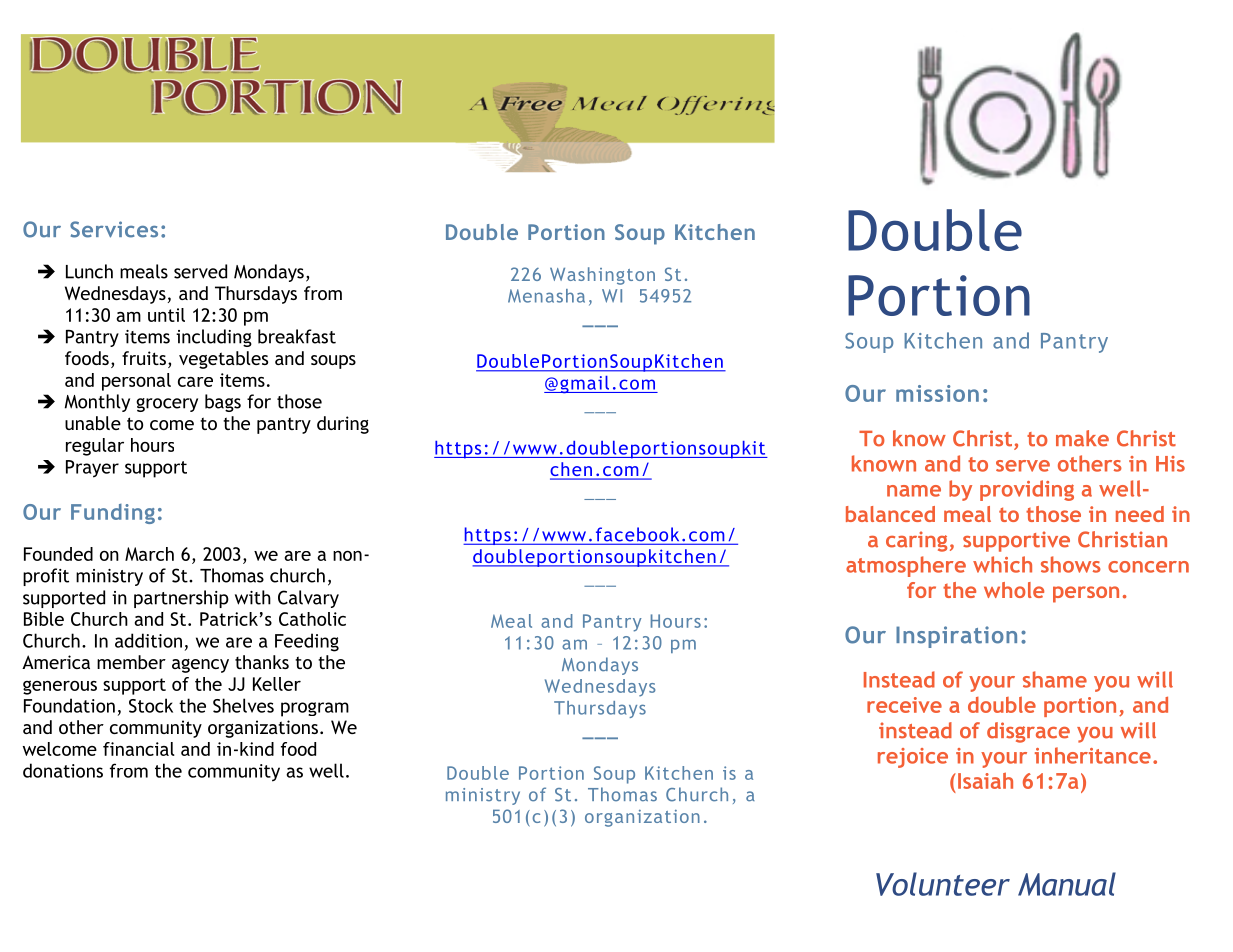 This page has width=1233, height=952. What do you see at coordinates (602, 276) in the page?
I see `Washington` at bounding box center [602, 276].
